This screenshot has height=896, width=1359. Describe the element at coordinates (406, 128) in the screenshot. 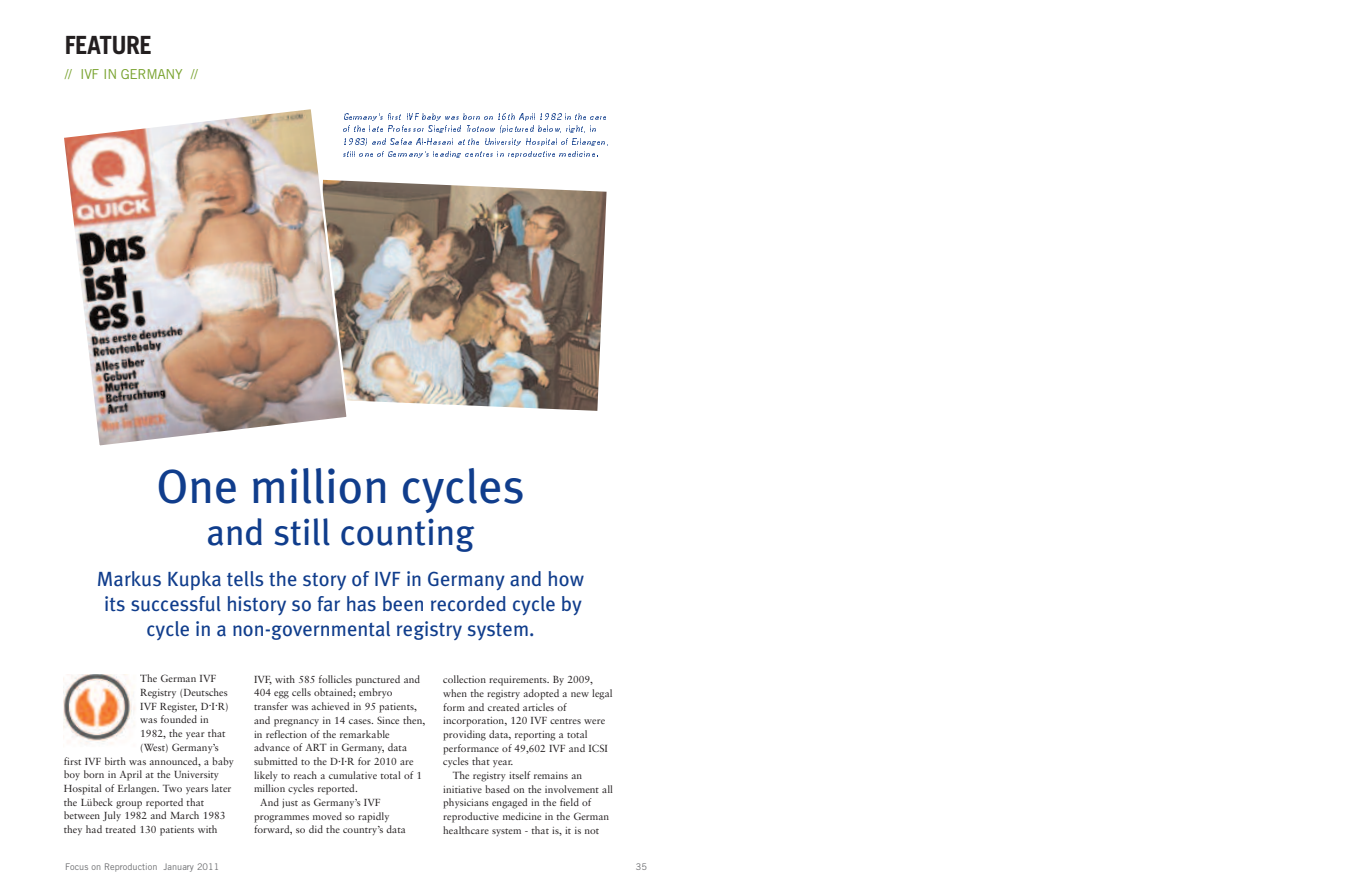

I see `Professor` at that location.
